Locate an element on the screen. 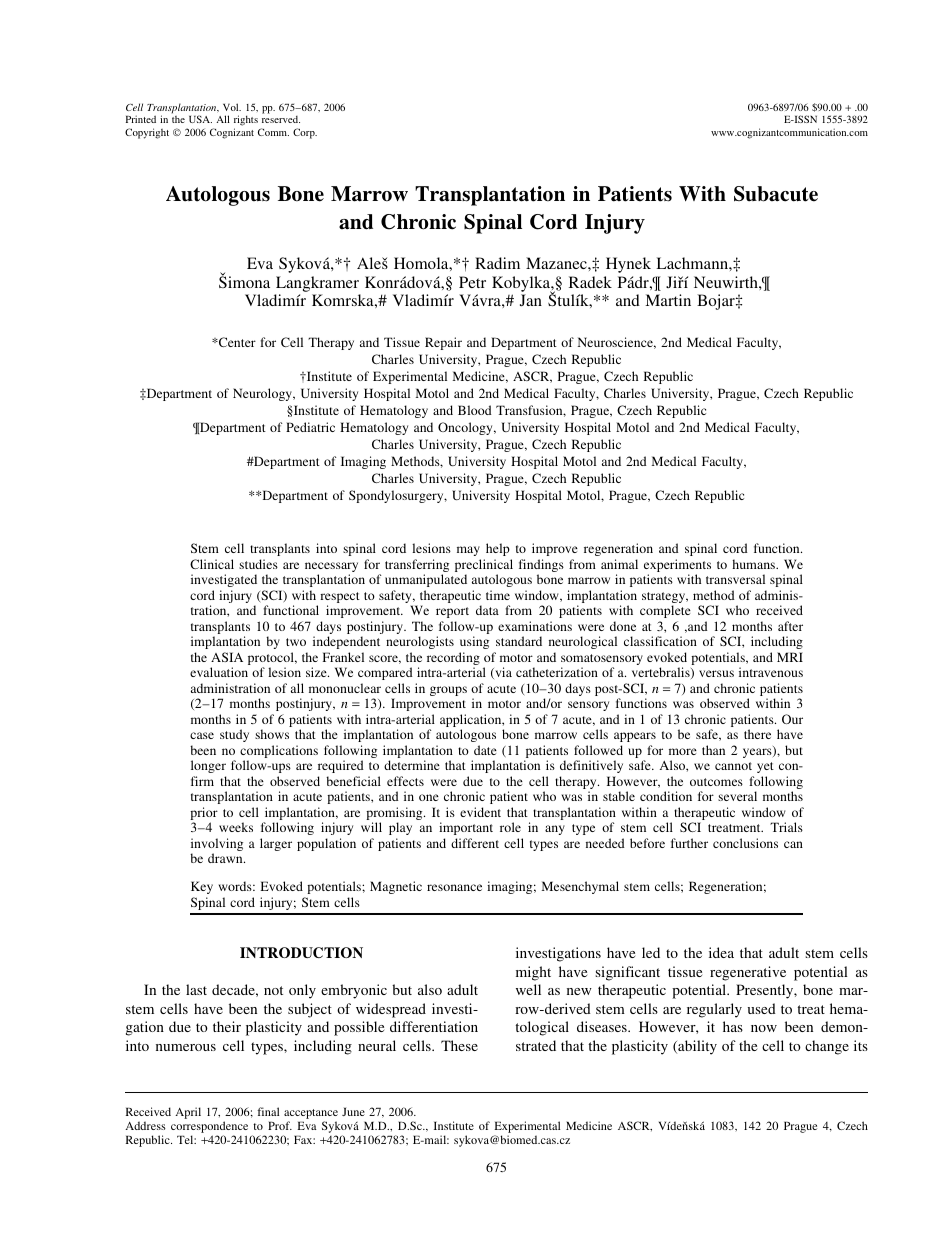 The height and width of the screenshot is (1233, 952). Petr is located at coordinates (472, 282).
